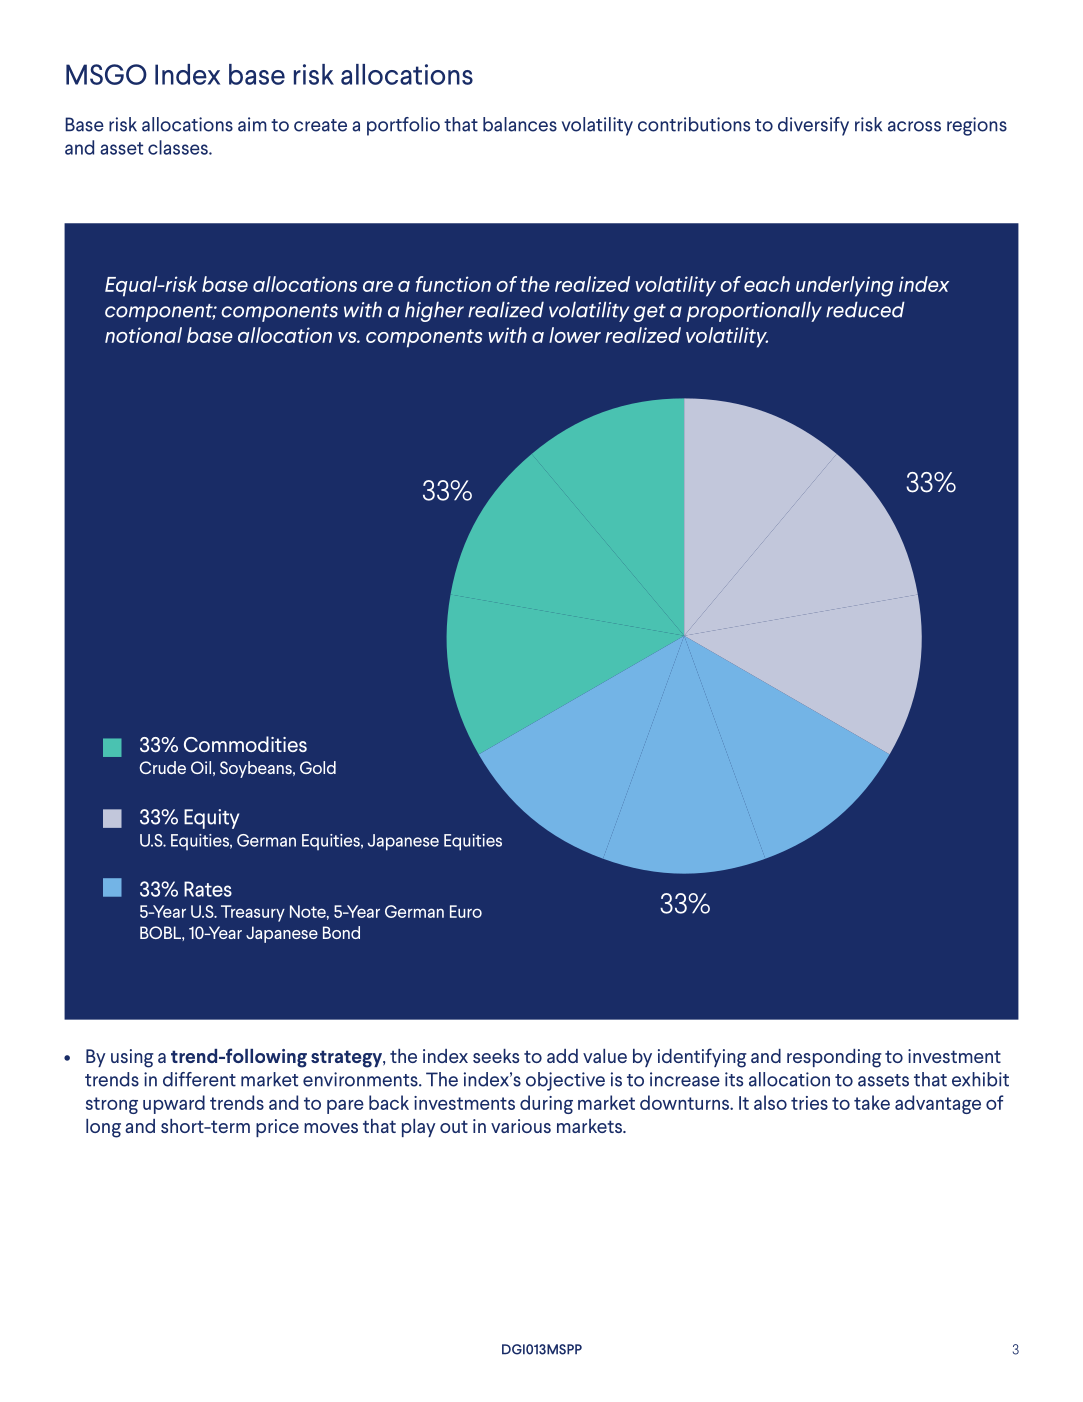  What do you see at coordinates (199, 1079) in the screenshot?
I see `different` at bounding box center [199, 1079].
